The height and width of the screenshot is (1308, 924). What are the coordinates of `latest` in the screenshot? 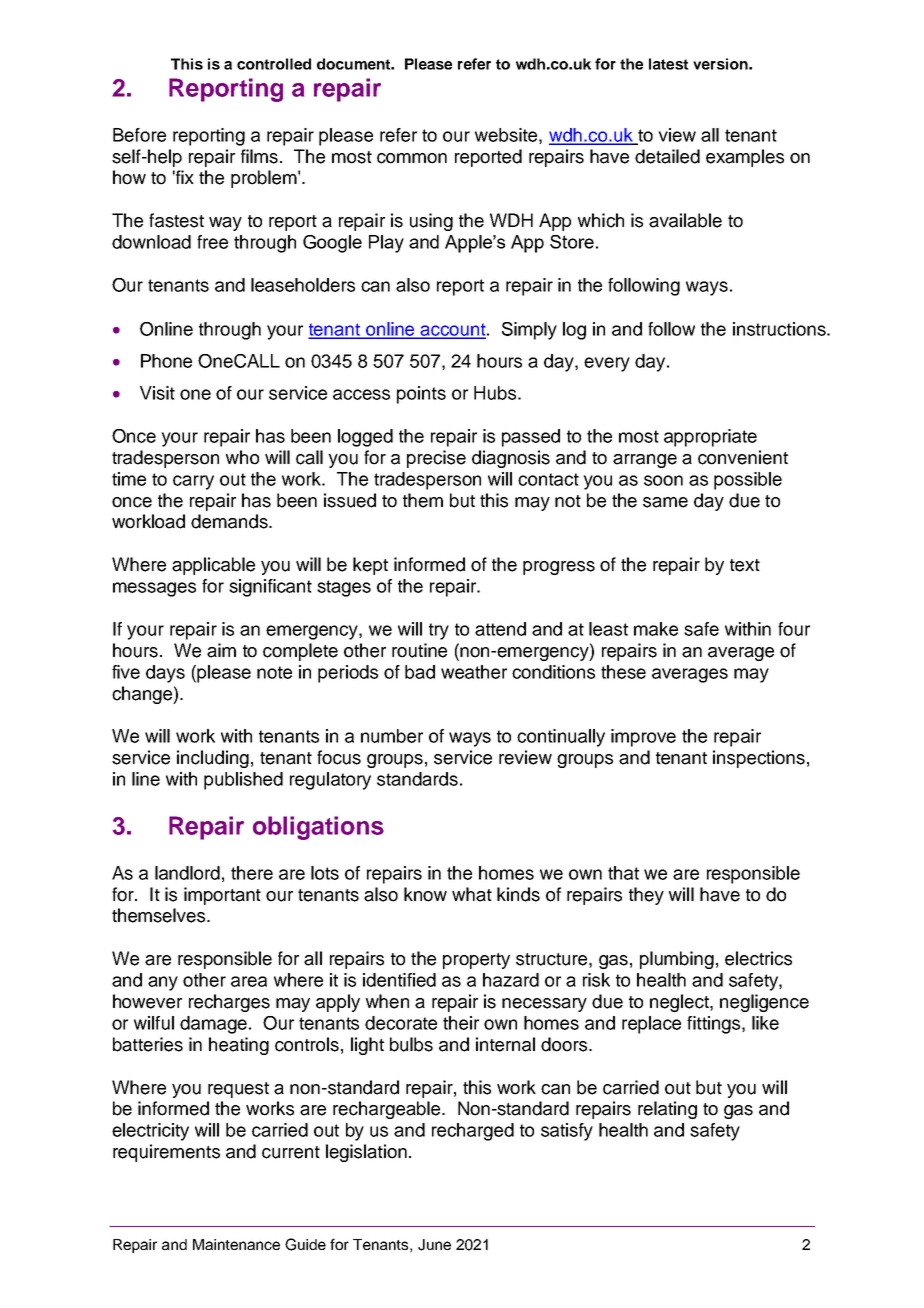 It's located at (669, 64).
